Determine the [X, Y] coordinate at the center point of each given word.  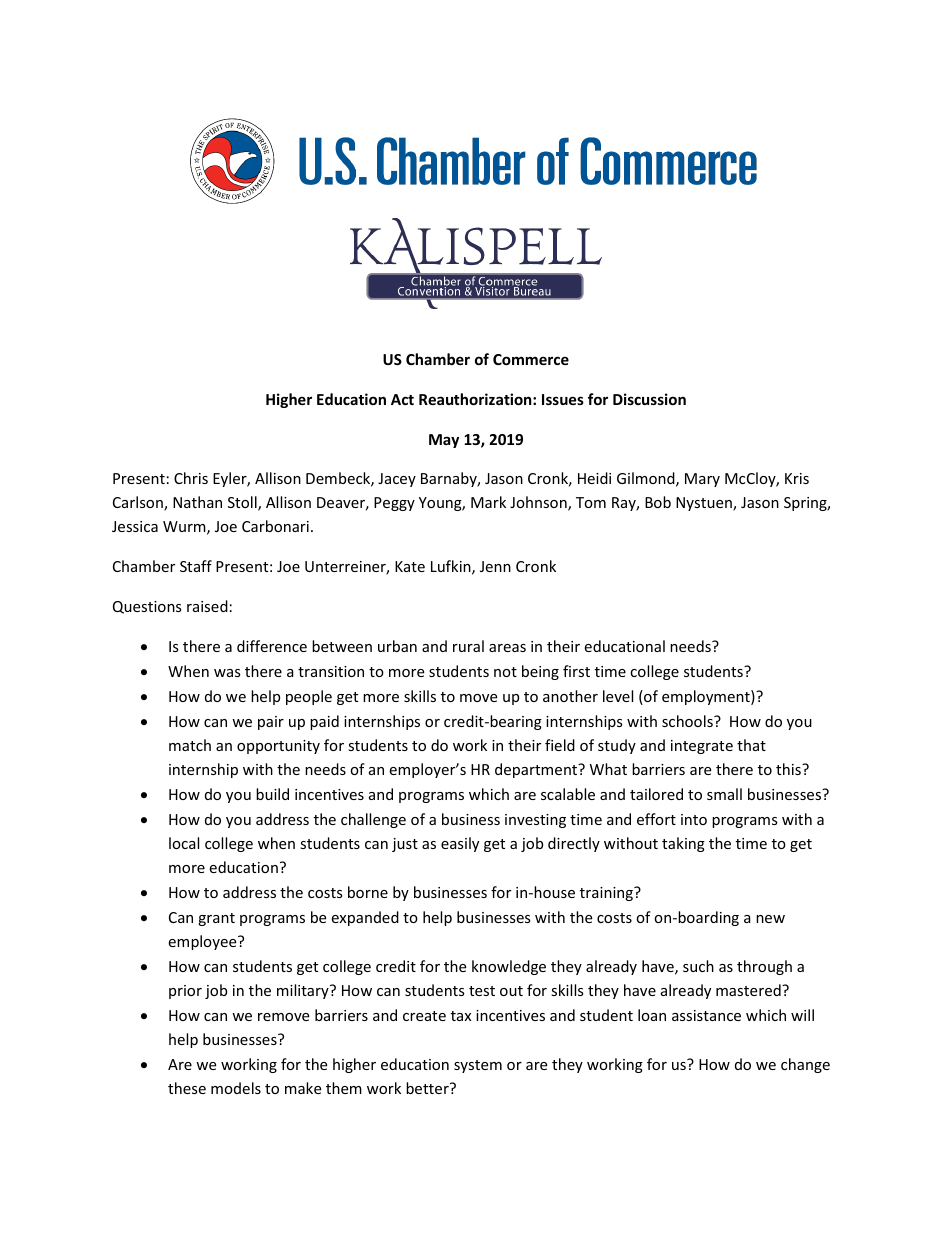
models [236, 1088]
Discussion [649, 399]
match [190, 745]
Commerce [531, 359]
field [560, 745]
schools [688, 721]
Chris [191, 478]
